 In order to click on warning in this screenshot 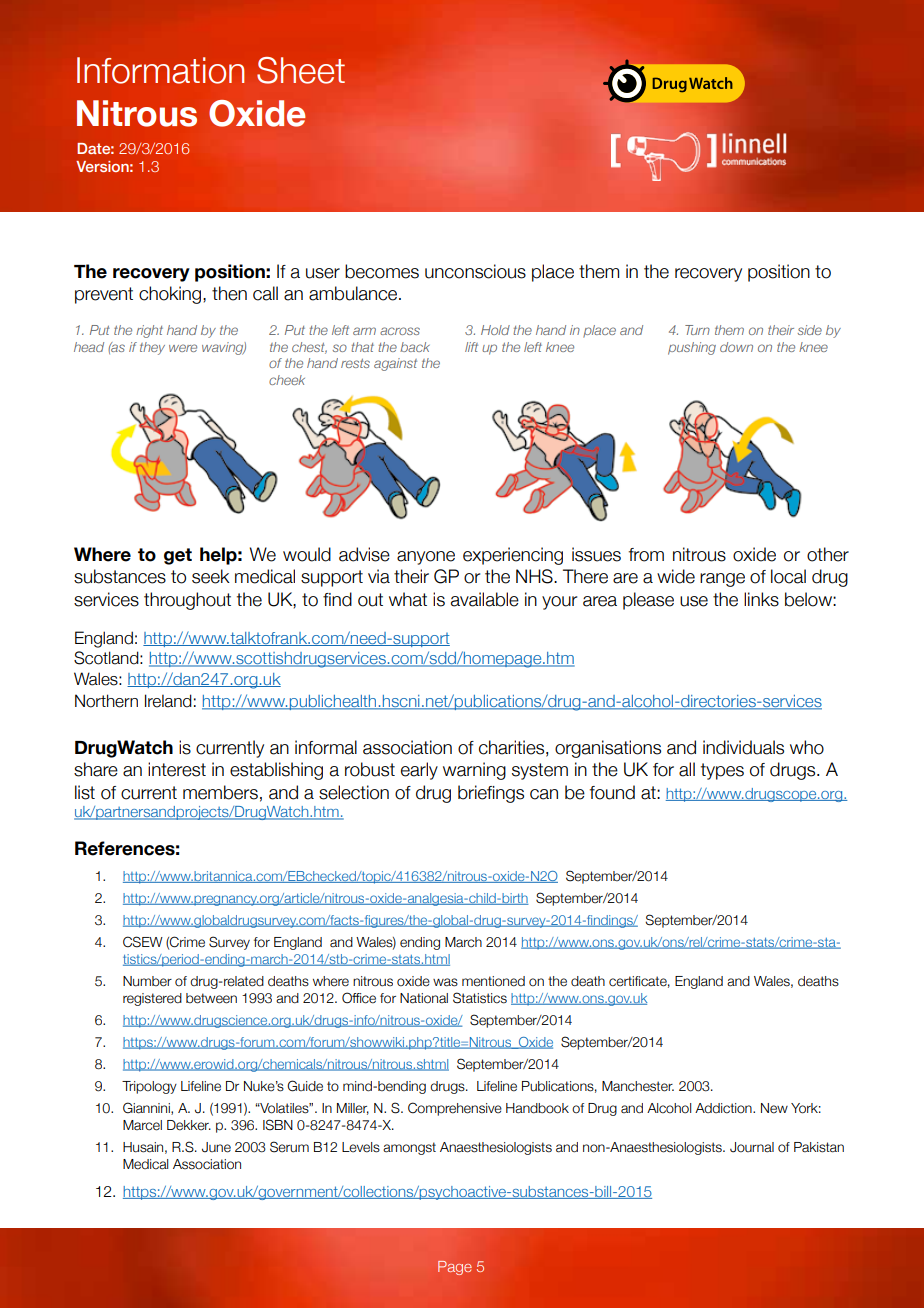, I will do `click(474, 771)`.
